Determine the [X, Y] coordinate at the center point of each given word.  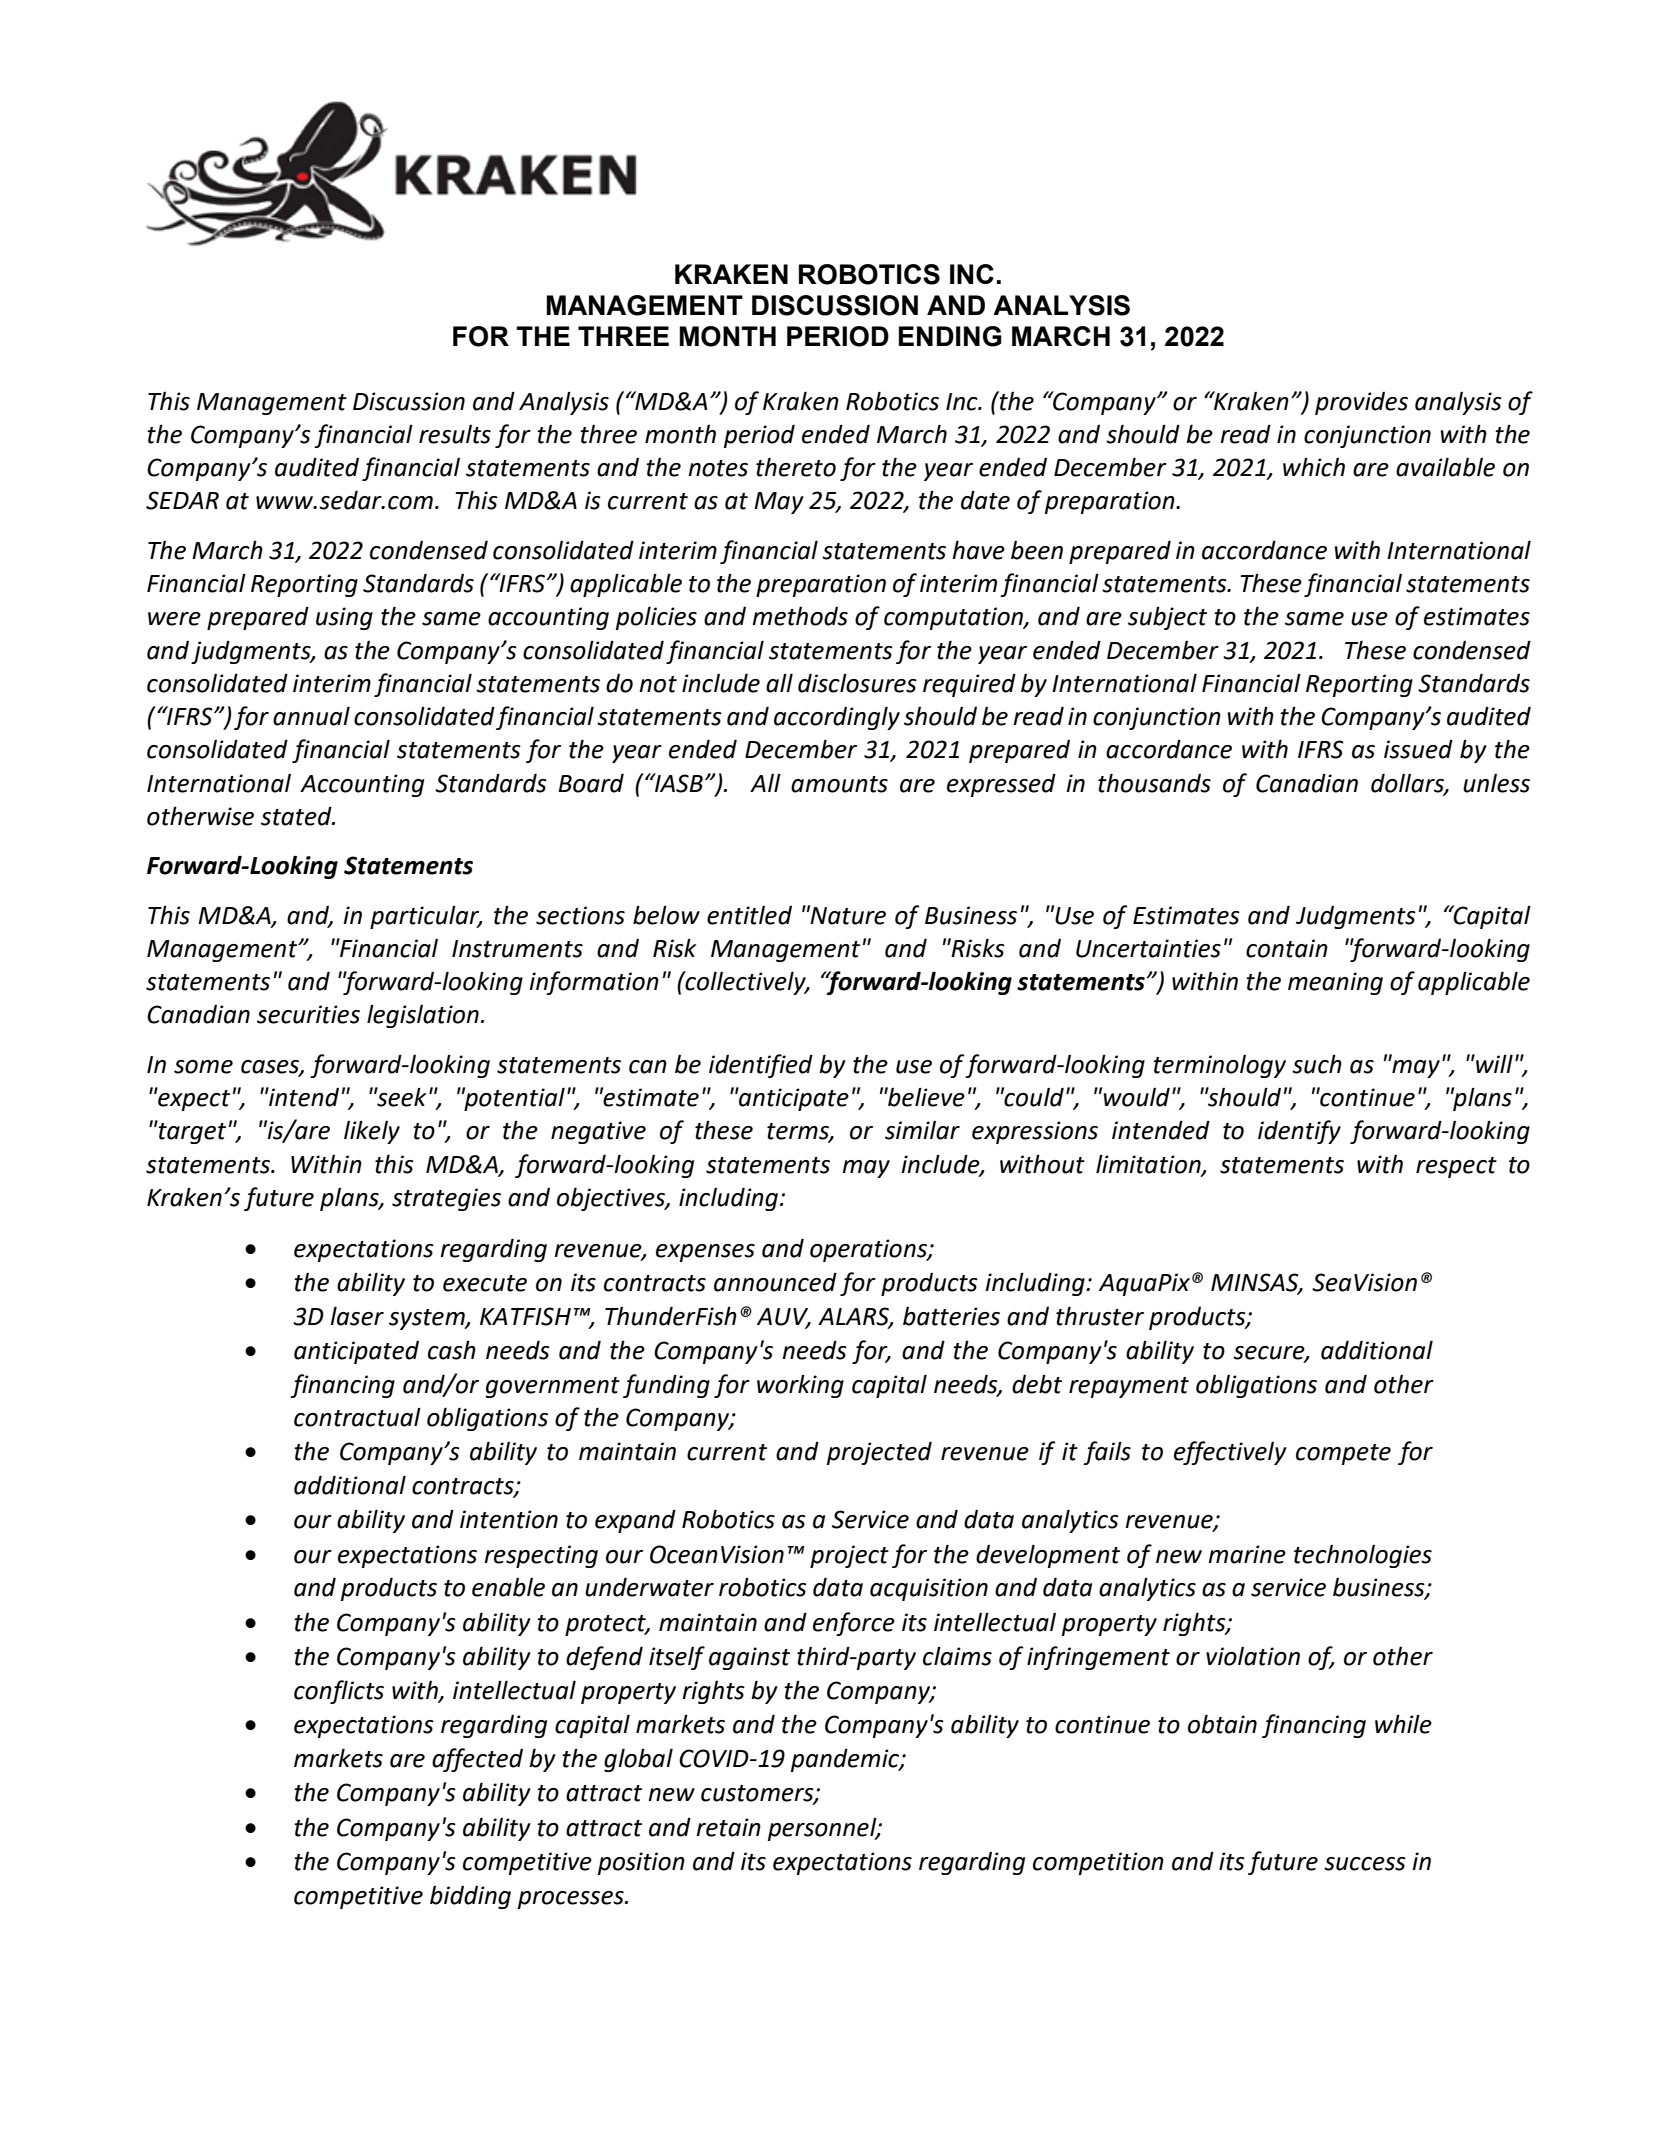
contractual [357, 1417]
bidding [470, 1897]
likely [372, 1132]
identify [1299, 1132]
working [800, 1386]
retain [728, 1827]
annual [311, 716]
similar [922, 1130]
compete [1343, 1454]
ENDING [950, 336]
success [1365, 1864]
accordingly [837, 718]
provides [1361, 403]
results [455, 434]
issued [1418, 749]
